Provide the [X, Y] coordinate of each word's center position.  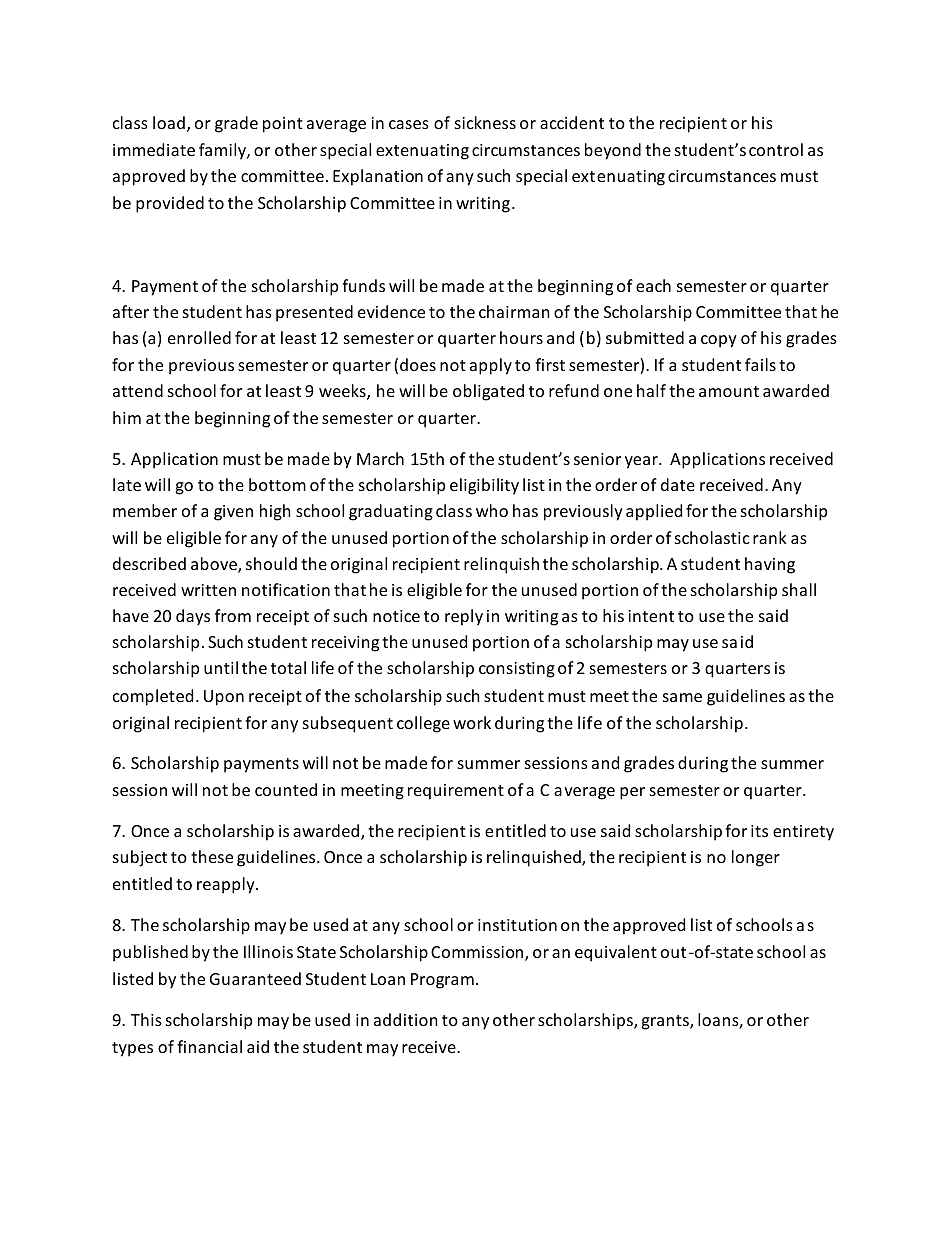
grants [666, 1022]
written [208, 590]
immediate [154, 149]
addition [406, 1019]
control [776, 149]
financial [209, 1046]
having [770, 565]
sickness [485, 122]
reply [464, 617]
